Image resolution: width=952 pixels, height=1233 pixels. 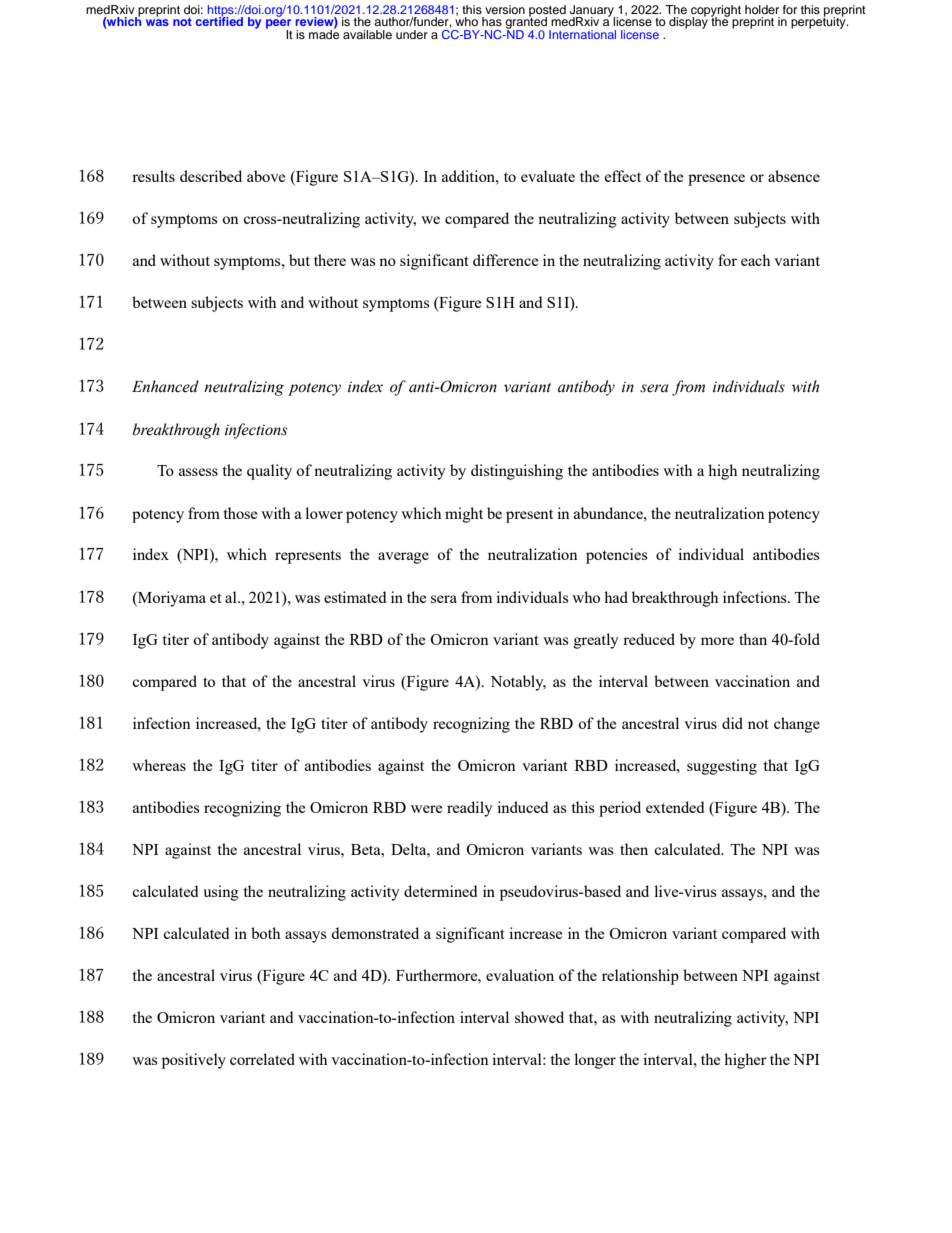 I want to click on peer, so click(x=279, y=25).
